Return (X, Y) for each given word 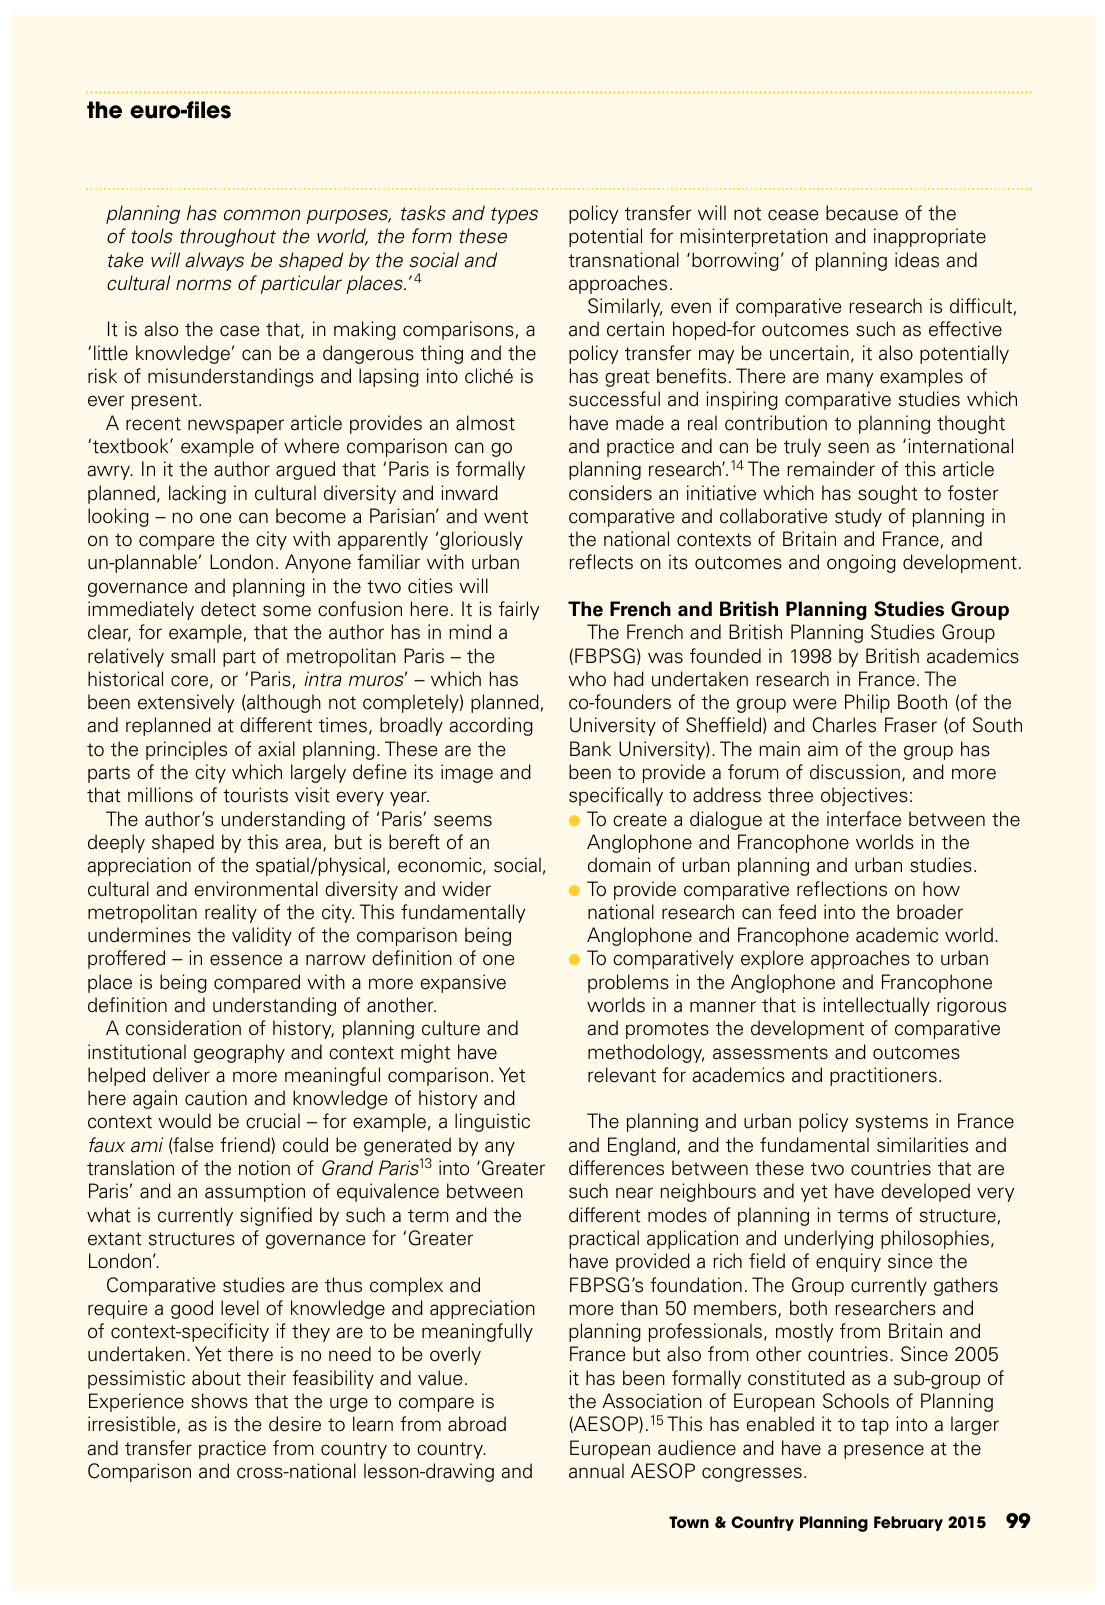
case (240, 331)
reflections (842, 889)
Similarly (625, 307)
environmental (256, 889)
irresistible (133, 1425)
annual (596, 1471)
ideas (917, 260)
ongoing (861, 563)
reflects (601, 562)
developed (925, 1192)
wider (466, 889)
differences (616, 1168)
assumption (255, 1192)
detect (228, 609)
